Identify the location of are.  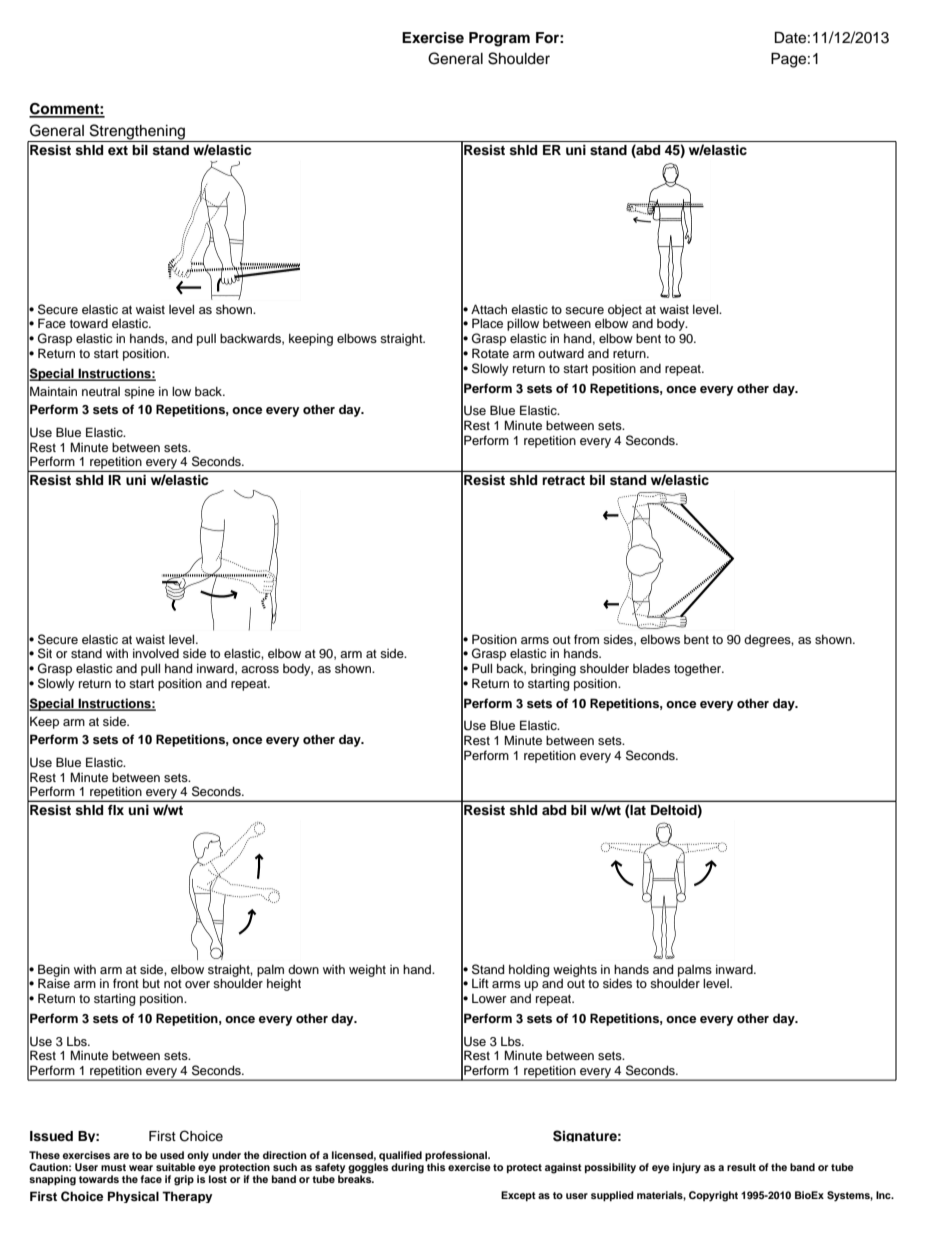
(121, 1156).
